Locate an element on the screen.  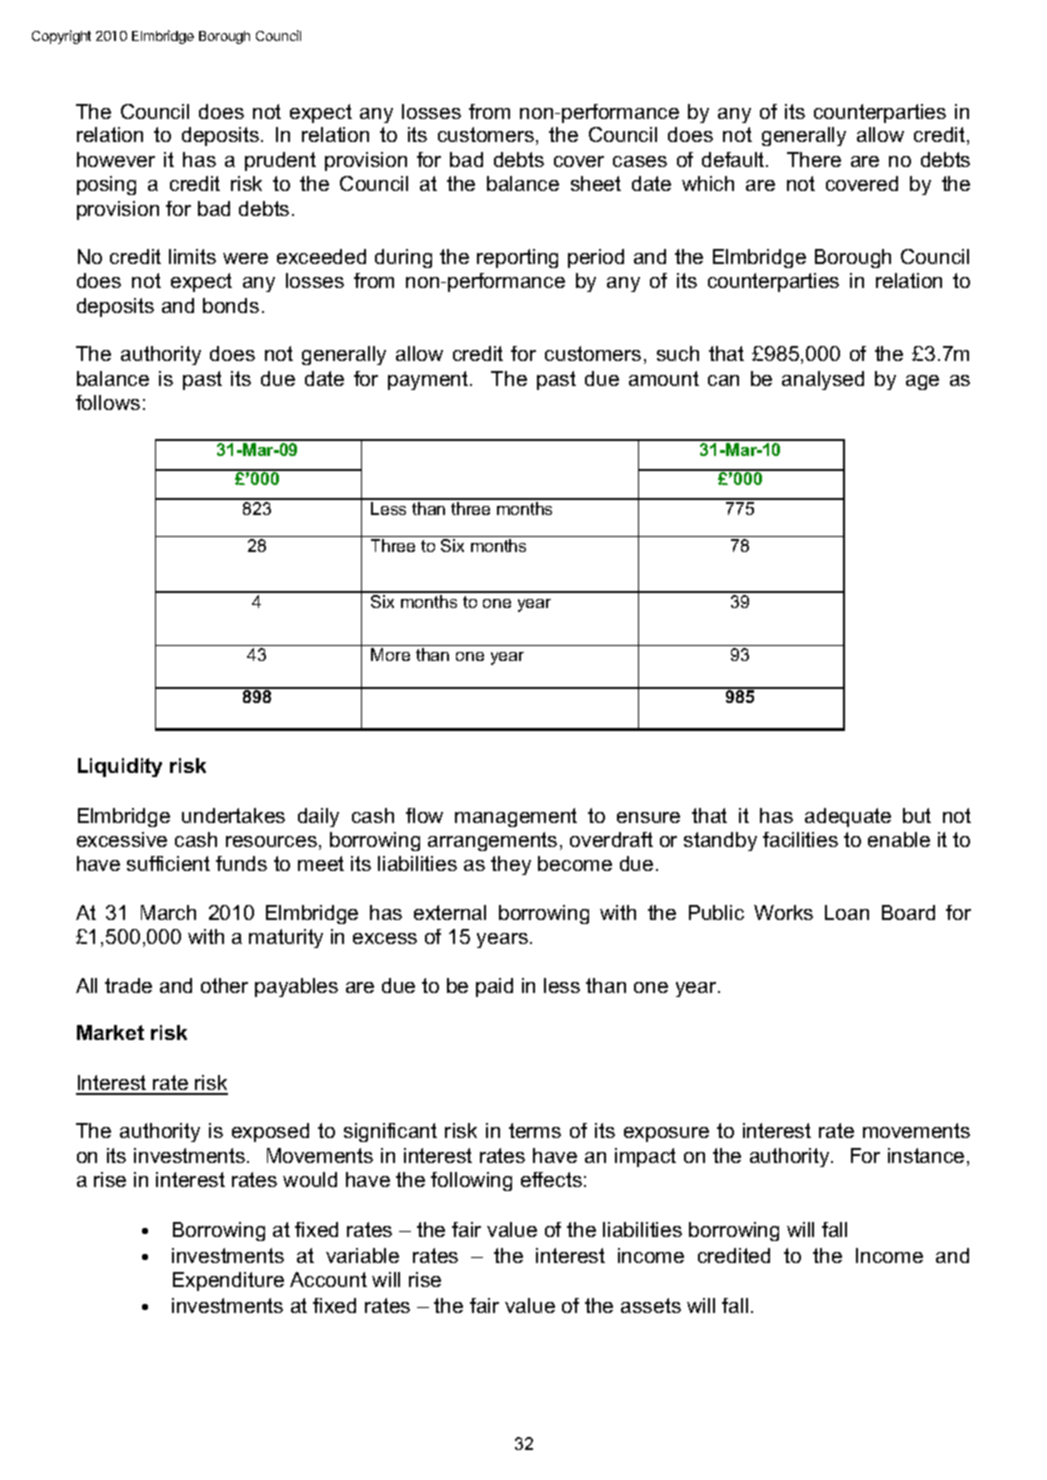
trade is located at coordinates (128, 985).
